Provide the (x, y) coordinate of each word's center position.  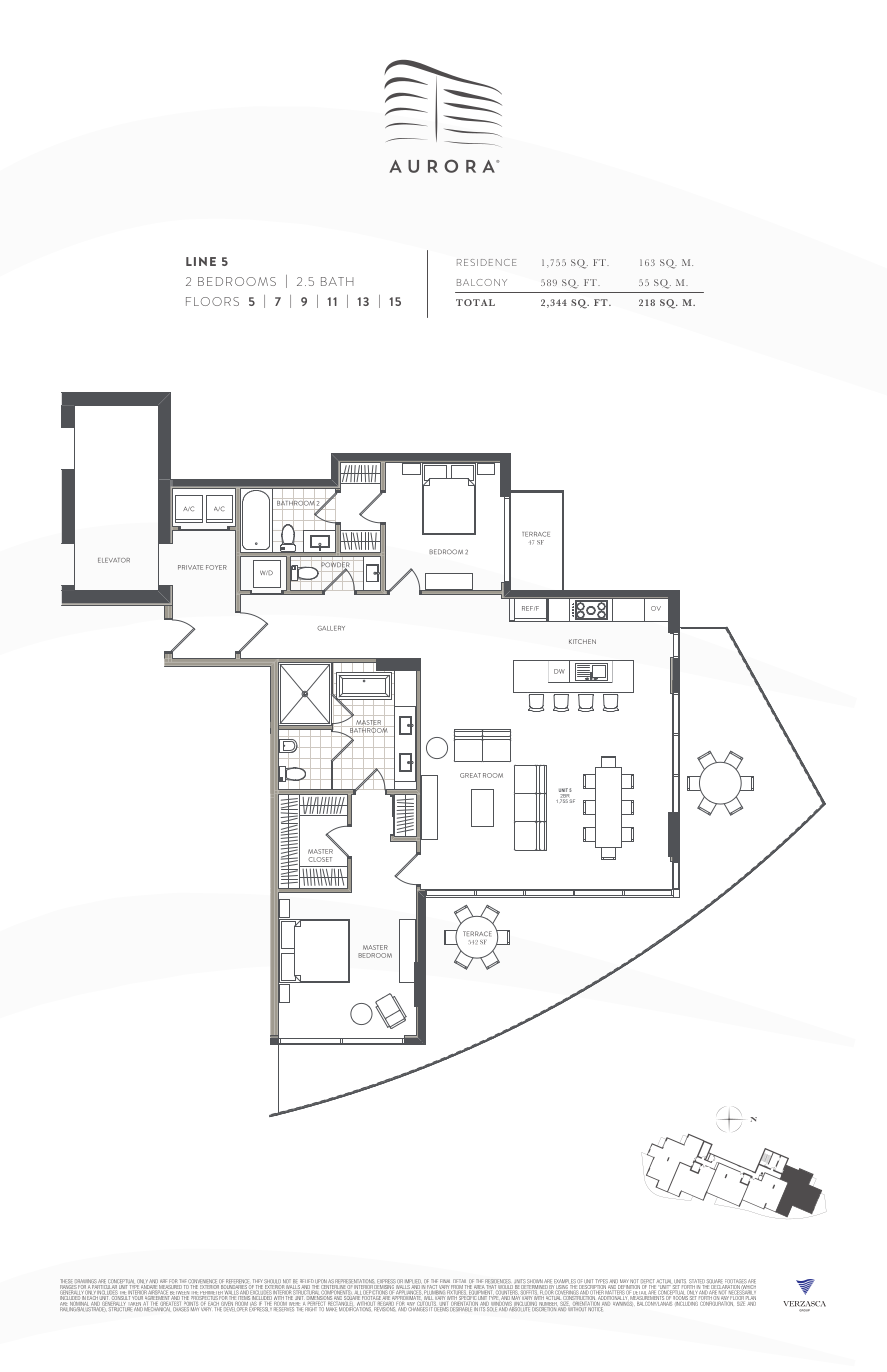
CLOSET (320, 859)
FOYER (216, 567)
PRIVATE (190, 567)
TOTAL (475, 302)
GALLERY (331, 628)
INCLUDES (107, 1292)
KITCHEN (582, 641)
